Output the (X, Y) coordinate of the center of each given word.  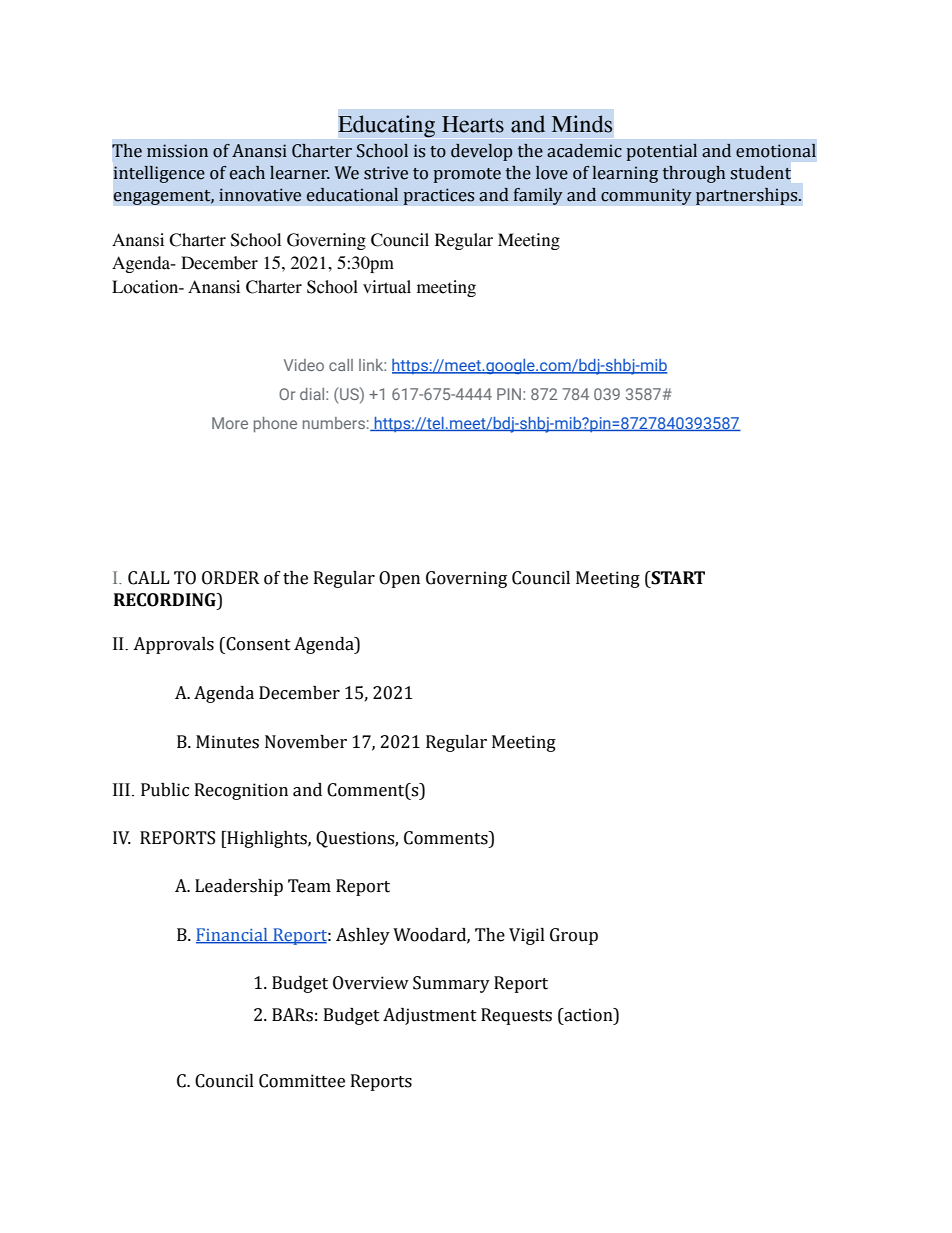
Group (574, 936)
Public (165, 790)
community (646, 196)
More (230, 423)
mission (177, 151)
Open (399, 579)
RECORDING (166, 600)
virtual (387, 287)
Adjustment (430, 1016)
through (694, 174)
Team (309, 886)
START (677, 578)
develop (481, 152)
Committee (302, 1081)
